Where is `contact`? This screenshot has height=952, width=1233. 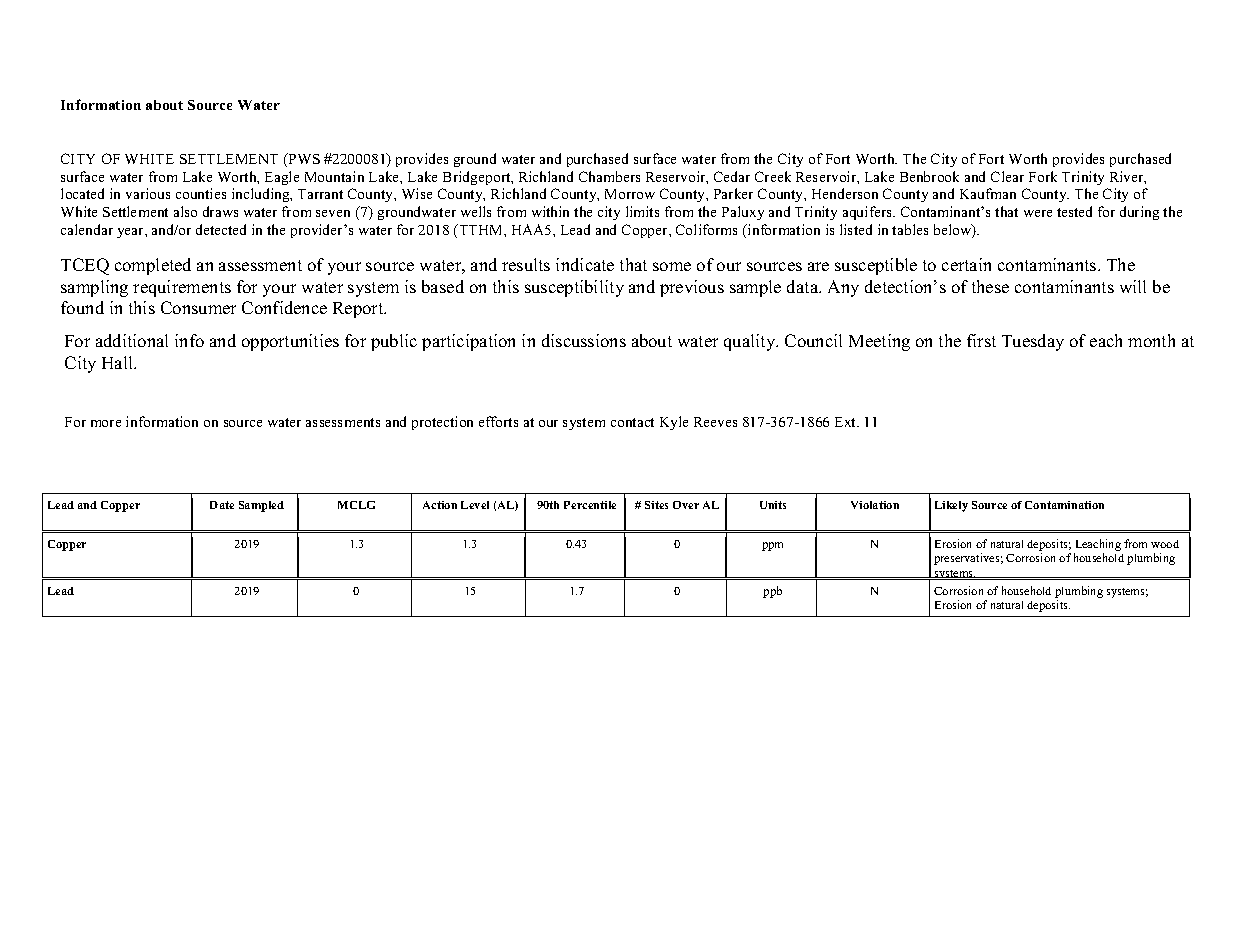 contact is located at coordinates (632, 422).
